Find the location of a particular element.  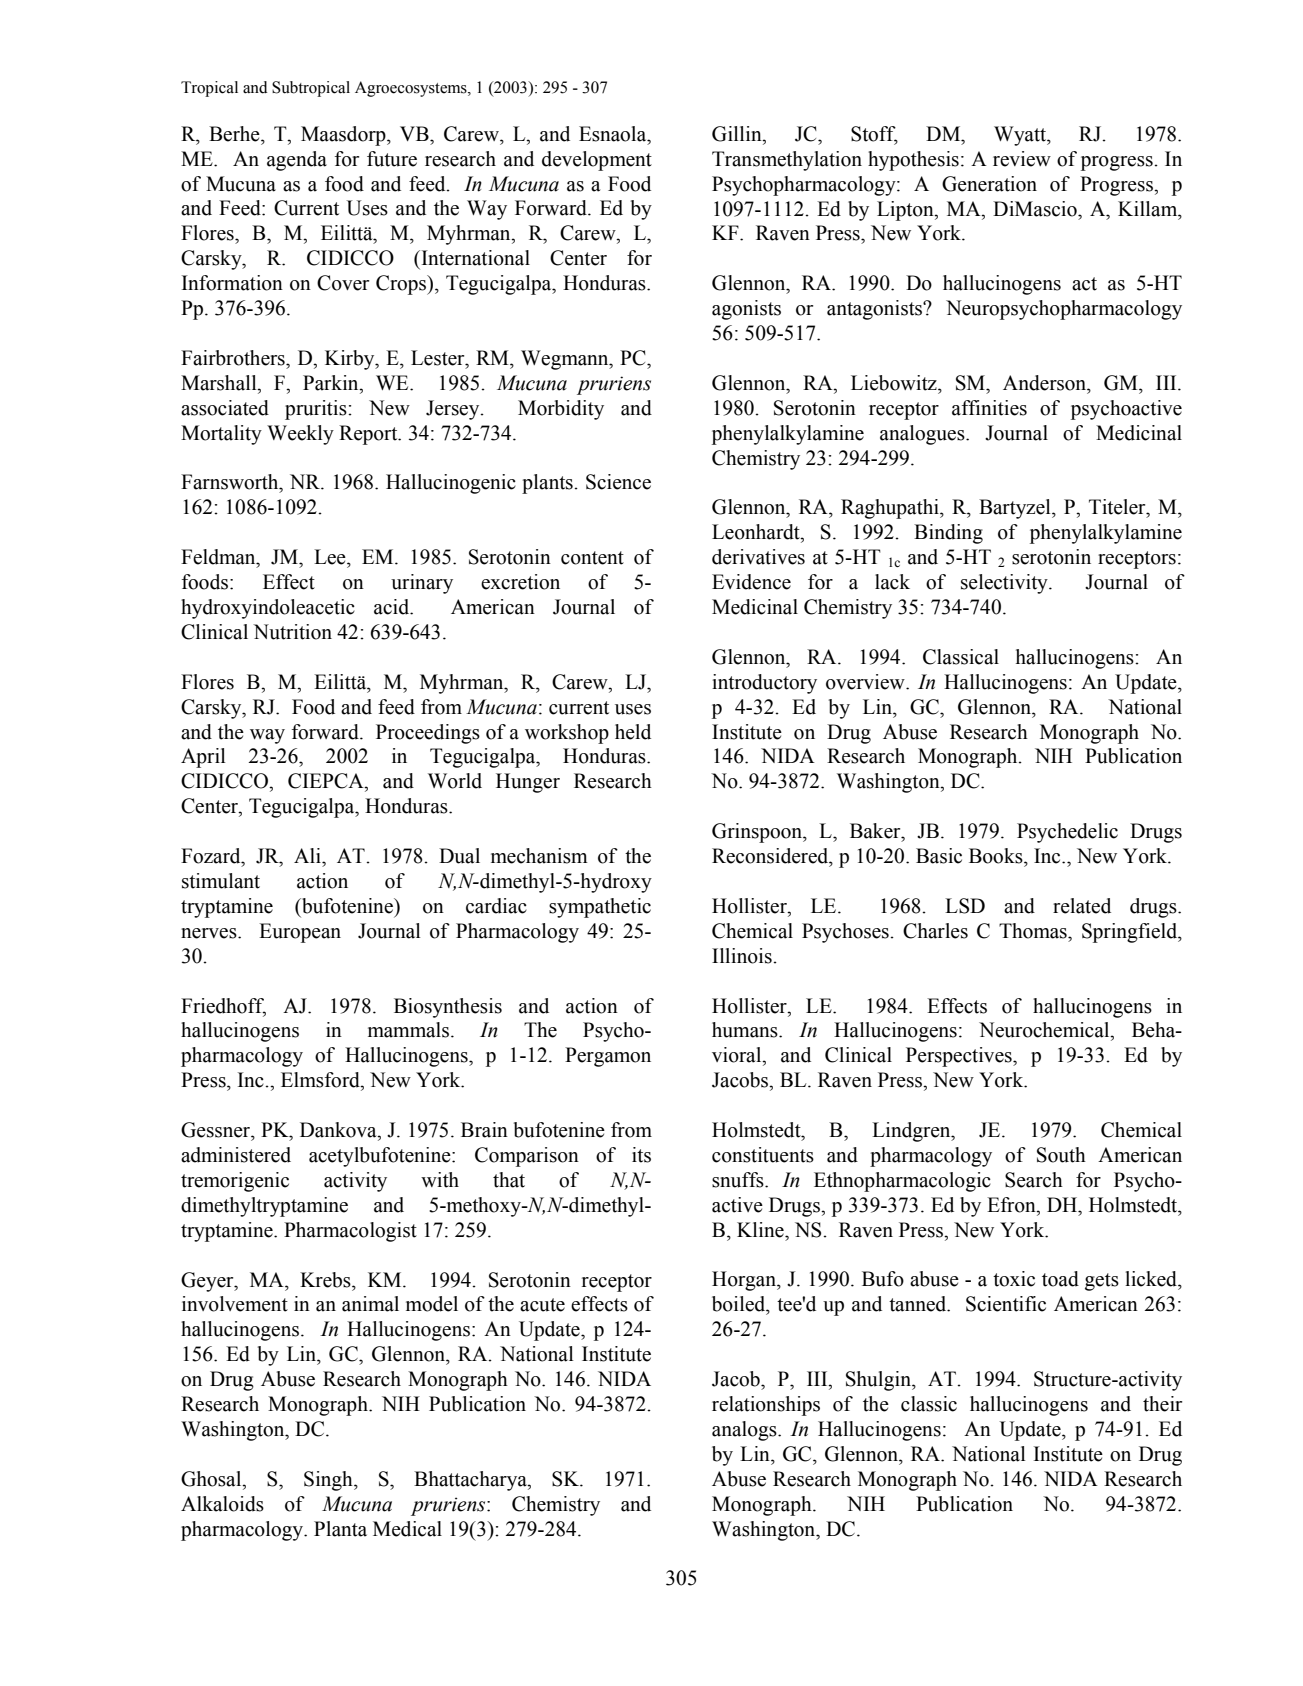

humans is located at coordinates (746, 1030).
